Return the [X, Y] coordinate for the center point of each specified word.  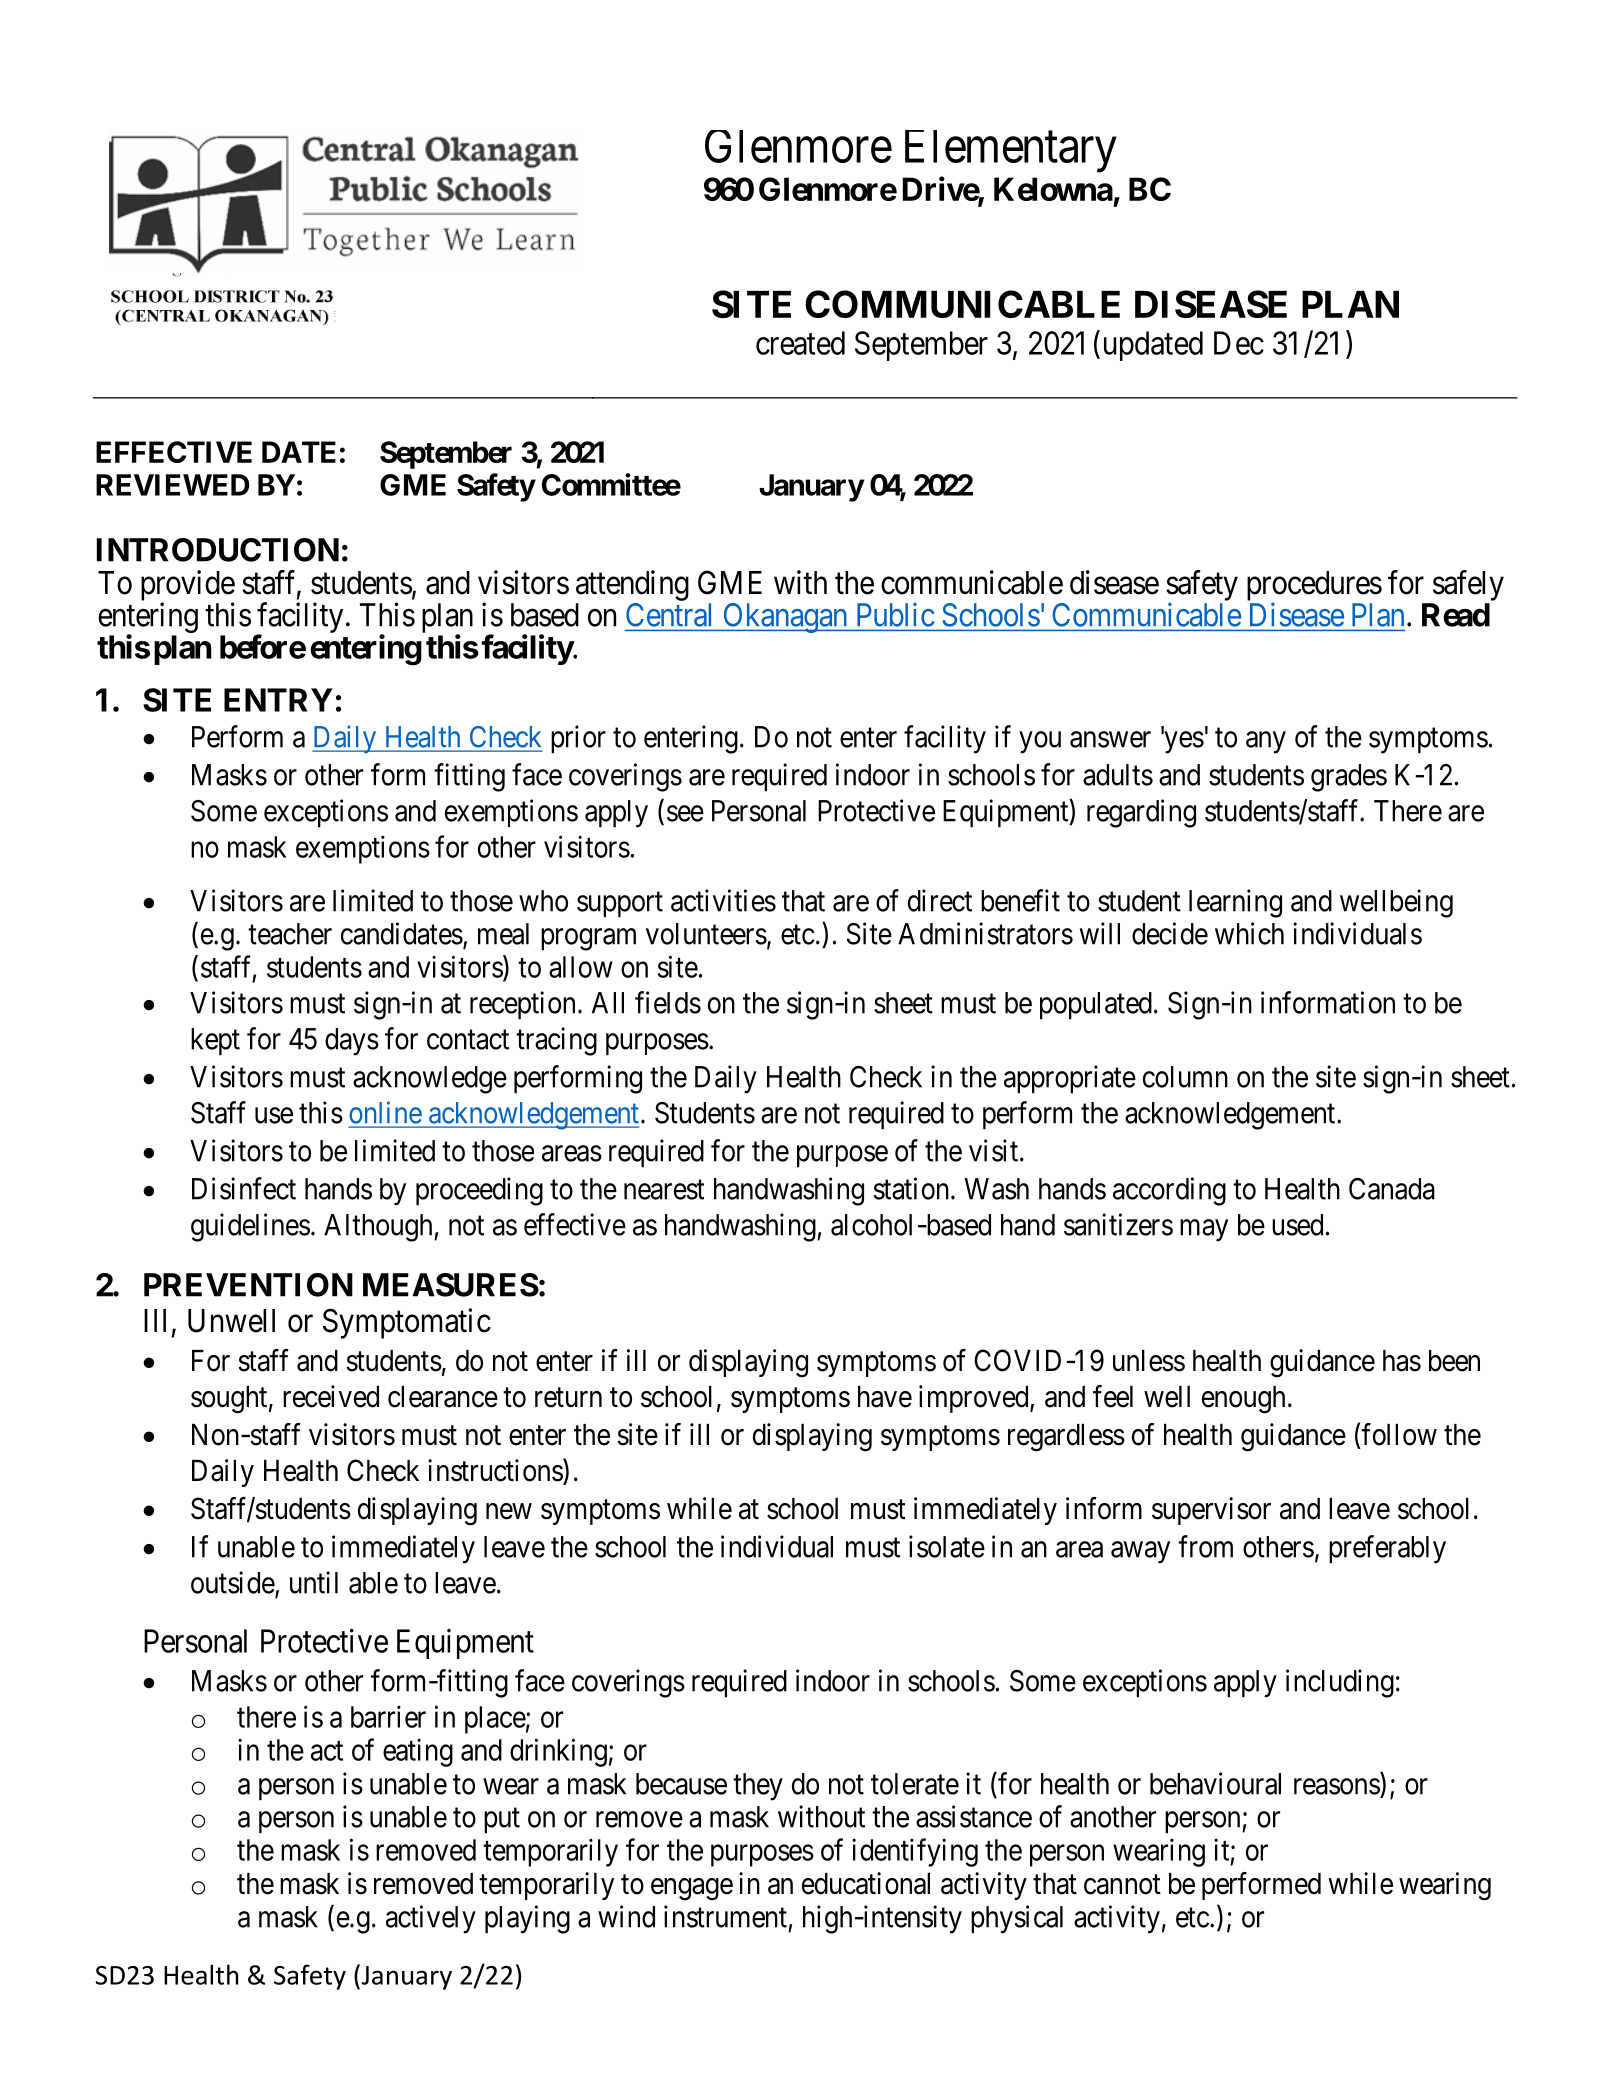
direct [940, 900]
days [352, 1042]
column [1185, 1077]
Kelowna [1053, 189]
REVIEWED [172, 485]
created [800, 343]
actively [431, 1919]
